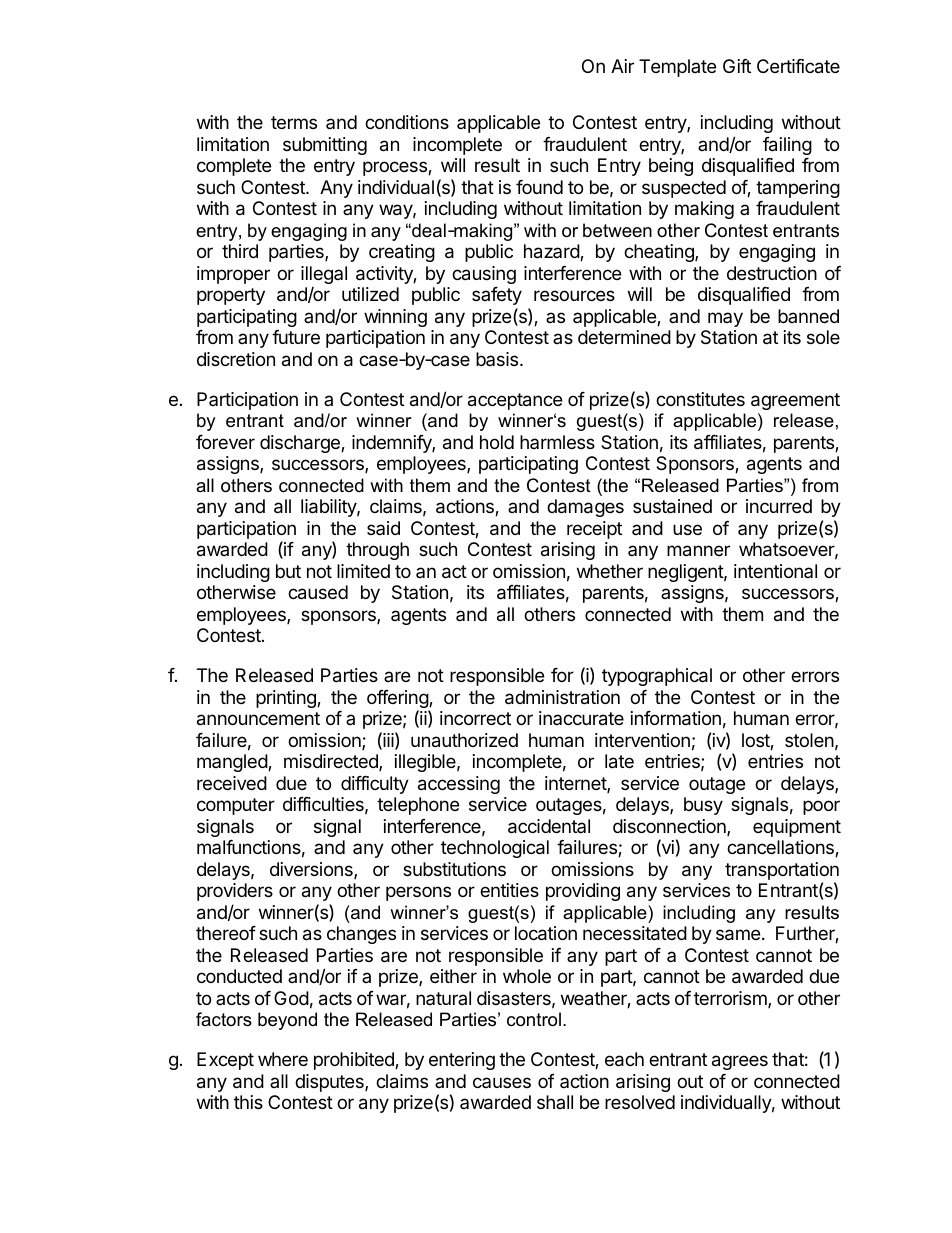 The image size is (952, 1233). I want to click on intentional, so click(775, 571).
